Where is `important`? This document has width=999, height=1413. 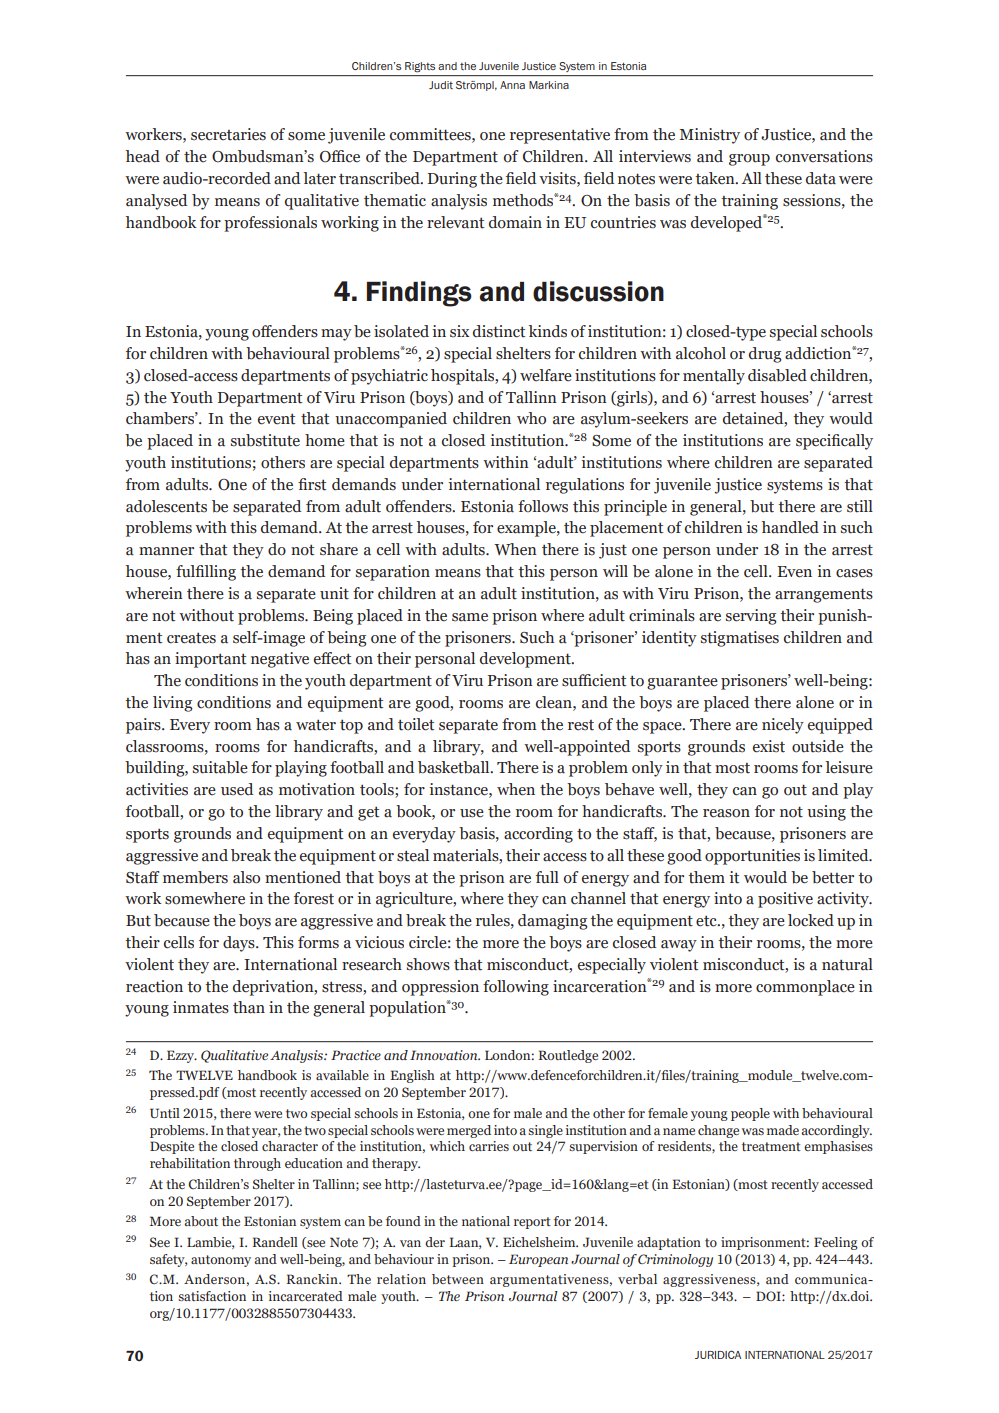 important is located at coordinates (210, 660).
